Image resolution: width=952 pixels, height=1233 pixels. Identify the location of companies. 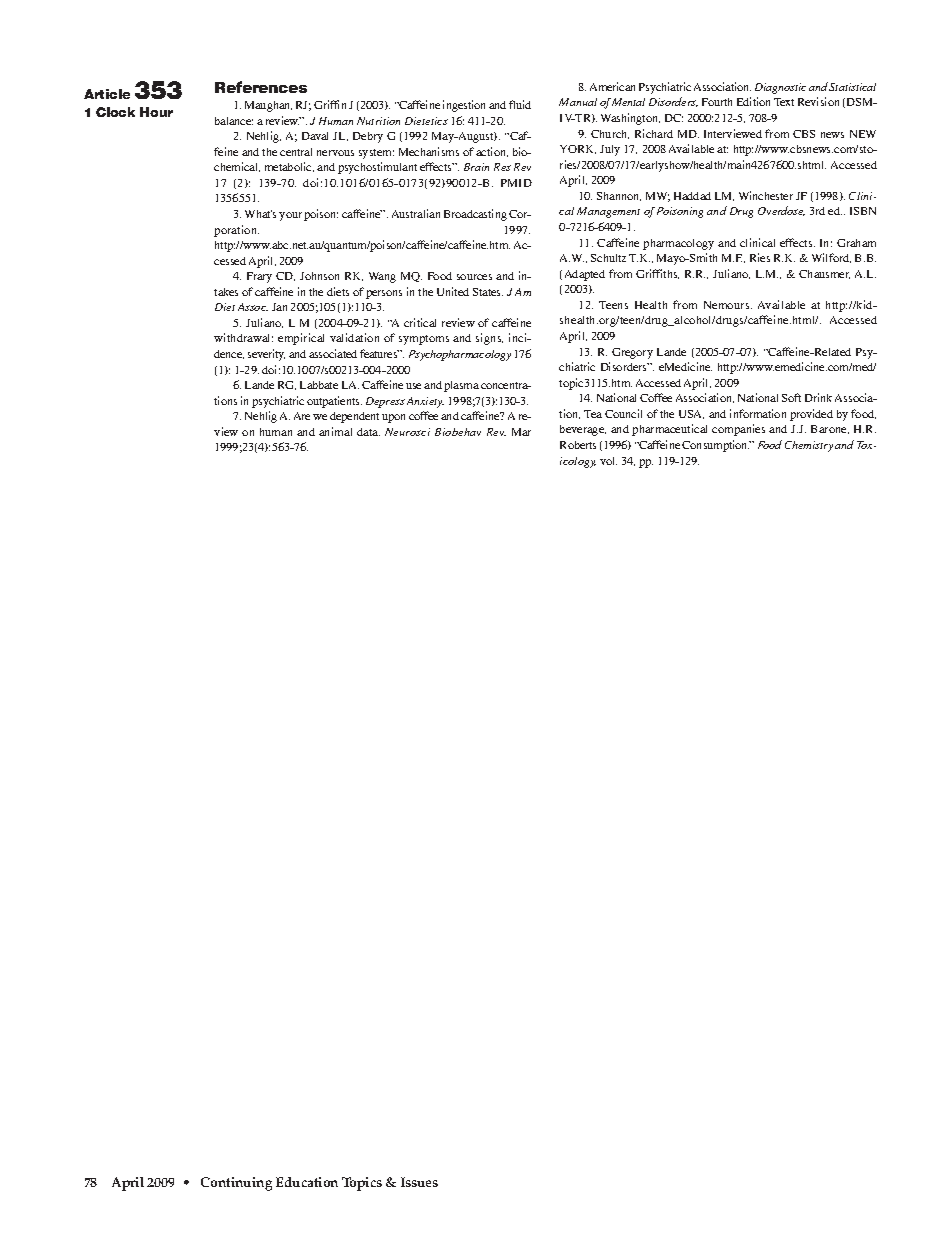
(738, 430).
